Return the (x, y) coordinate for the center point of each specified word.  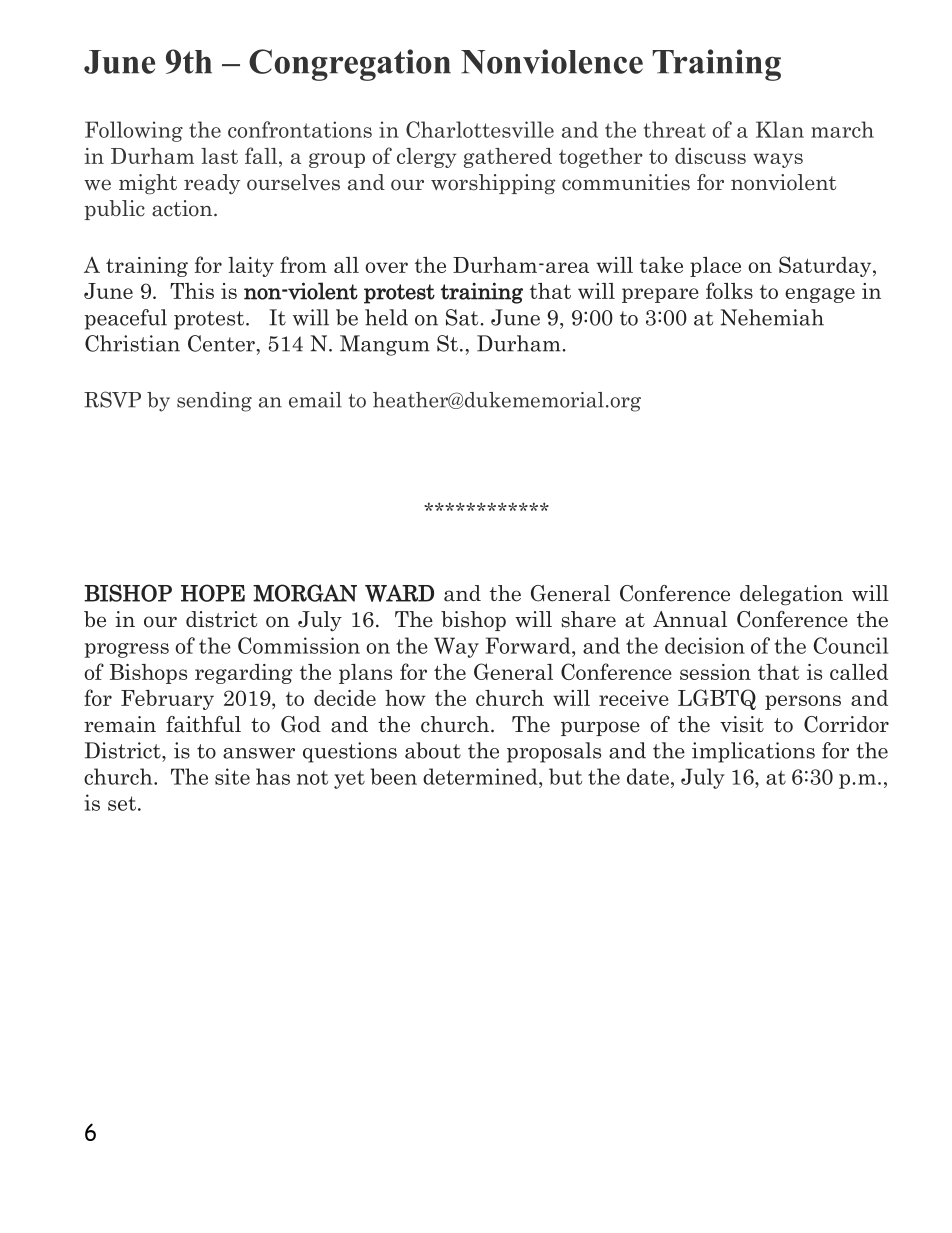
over (386, 267)
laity (251, 267)
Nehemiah (772, 317)
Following (134, 131)
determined (481, 776)
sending (214, 402)
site (232, 776)
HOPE (213, 593)
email (315, 400)
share (588, 619)
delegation (791, 595)
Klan (780, 129)
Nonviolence (552, 61)
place (715, 267)
